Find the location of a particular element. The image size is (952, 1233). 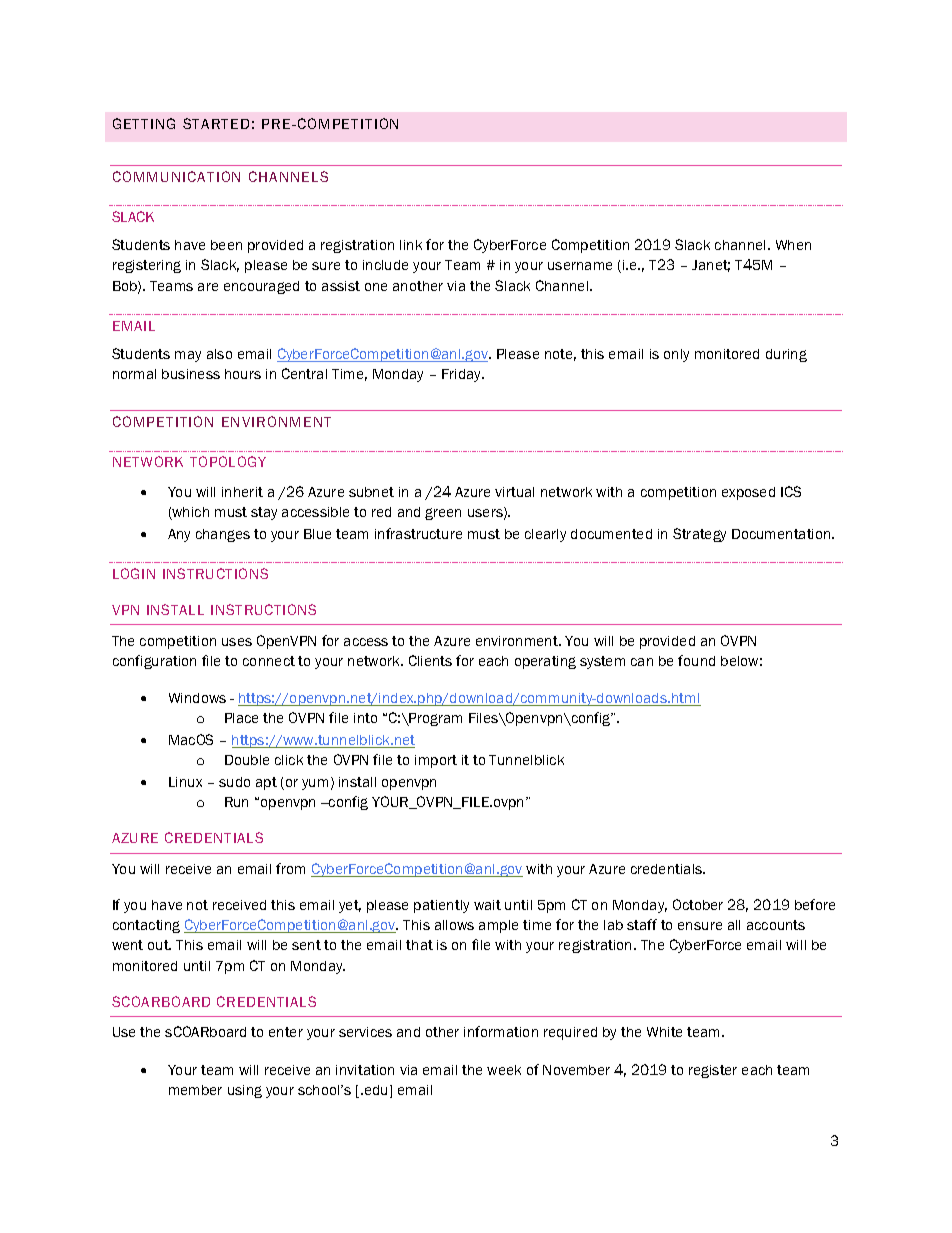

When is located at coordinates (793, 245).
